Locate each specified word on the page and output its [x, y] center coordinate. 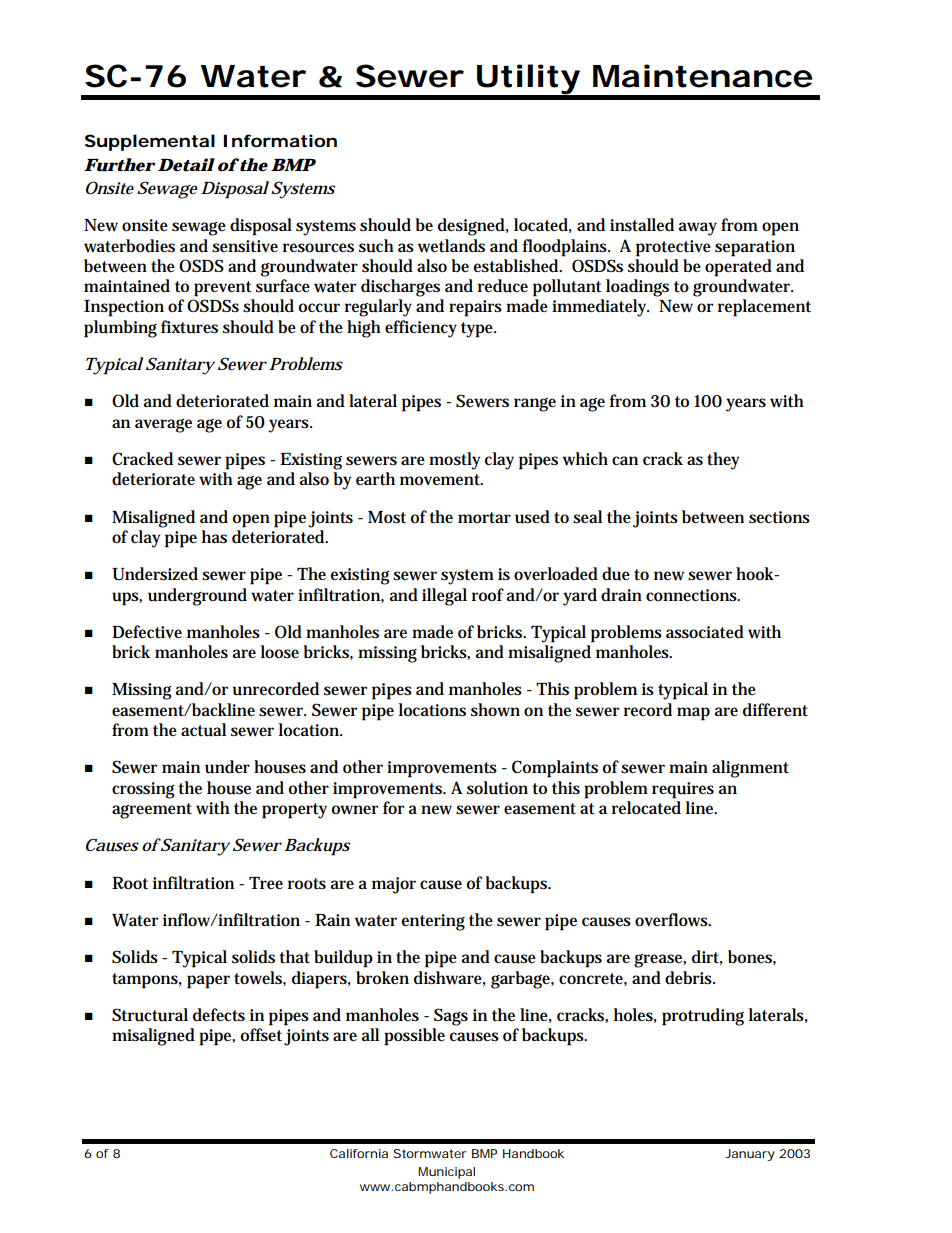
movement [441, 480]
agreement [152, 811]
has [214, 537]
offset [261, 1035]
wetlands [451, 246]
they [723, 461]
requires [683, 790]
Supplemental [150, 142]
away [698, 229]
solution [497, 788]
